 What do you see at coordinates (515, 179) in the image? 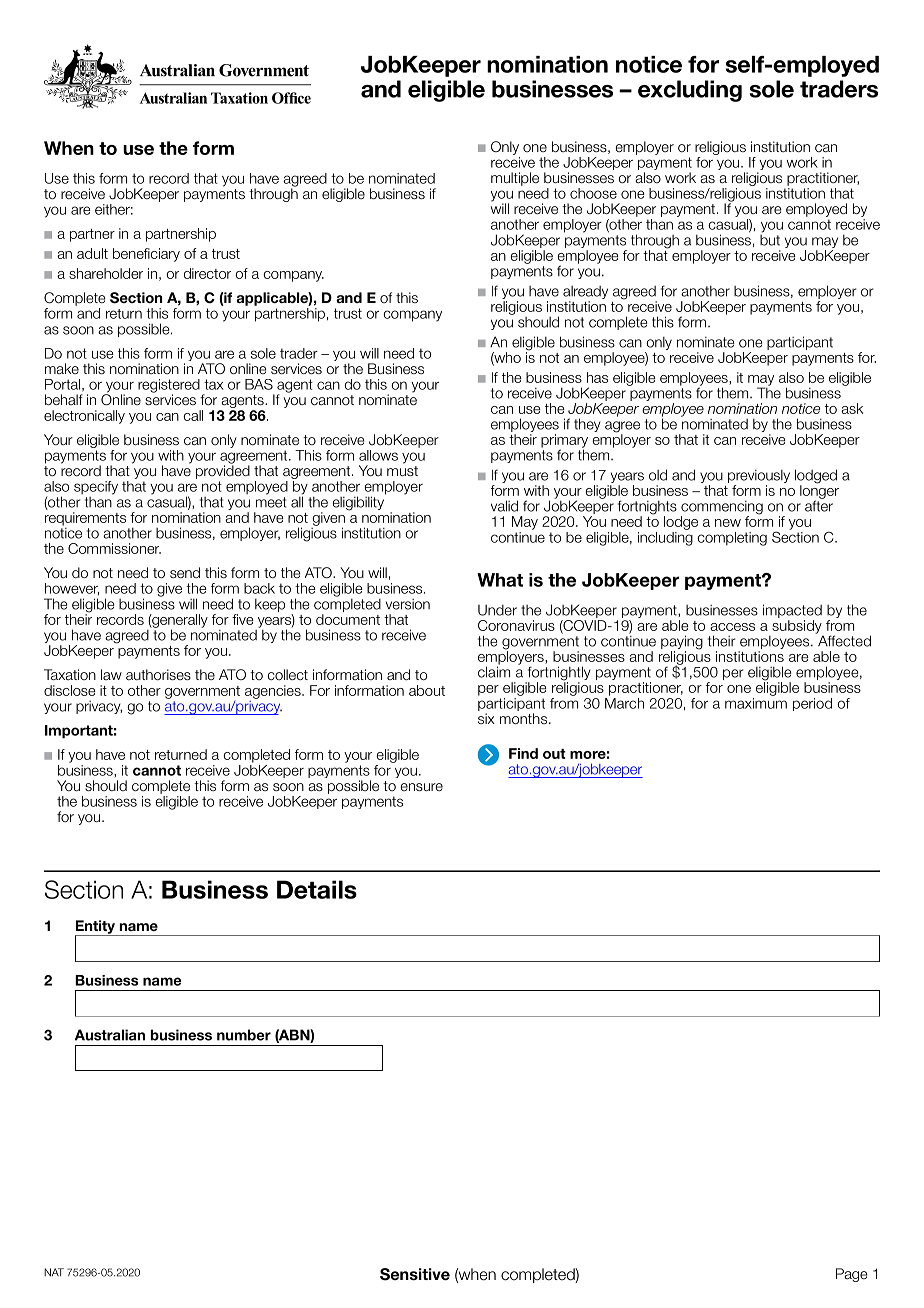
I see `multiple` at bounding box center [515, 179].
